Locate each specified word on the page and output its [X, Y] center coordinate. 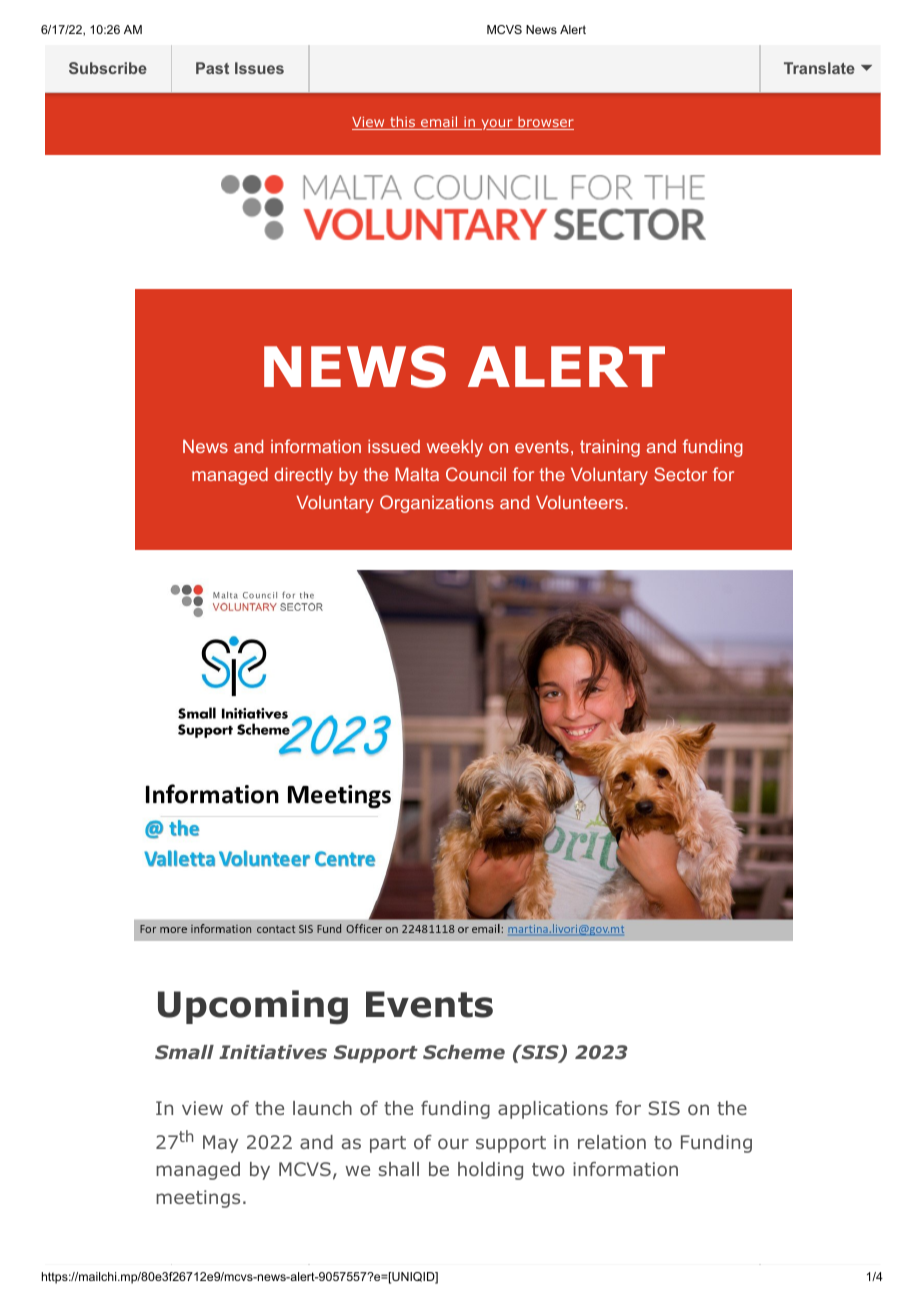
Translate [819, 68]
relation [612, 1142]
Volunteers [581, 502]
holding [490, 1171]
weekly [455, 448]
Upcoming [253, 1007]
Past [212, 68]
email [439, 123]
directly [303, 476]
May [220, 1144]
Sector [680, 474]
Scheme [464, 1052]
